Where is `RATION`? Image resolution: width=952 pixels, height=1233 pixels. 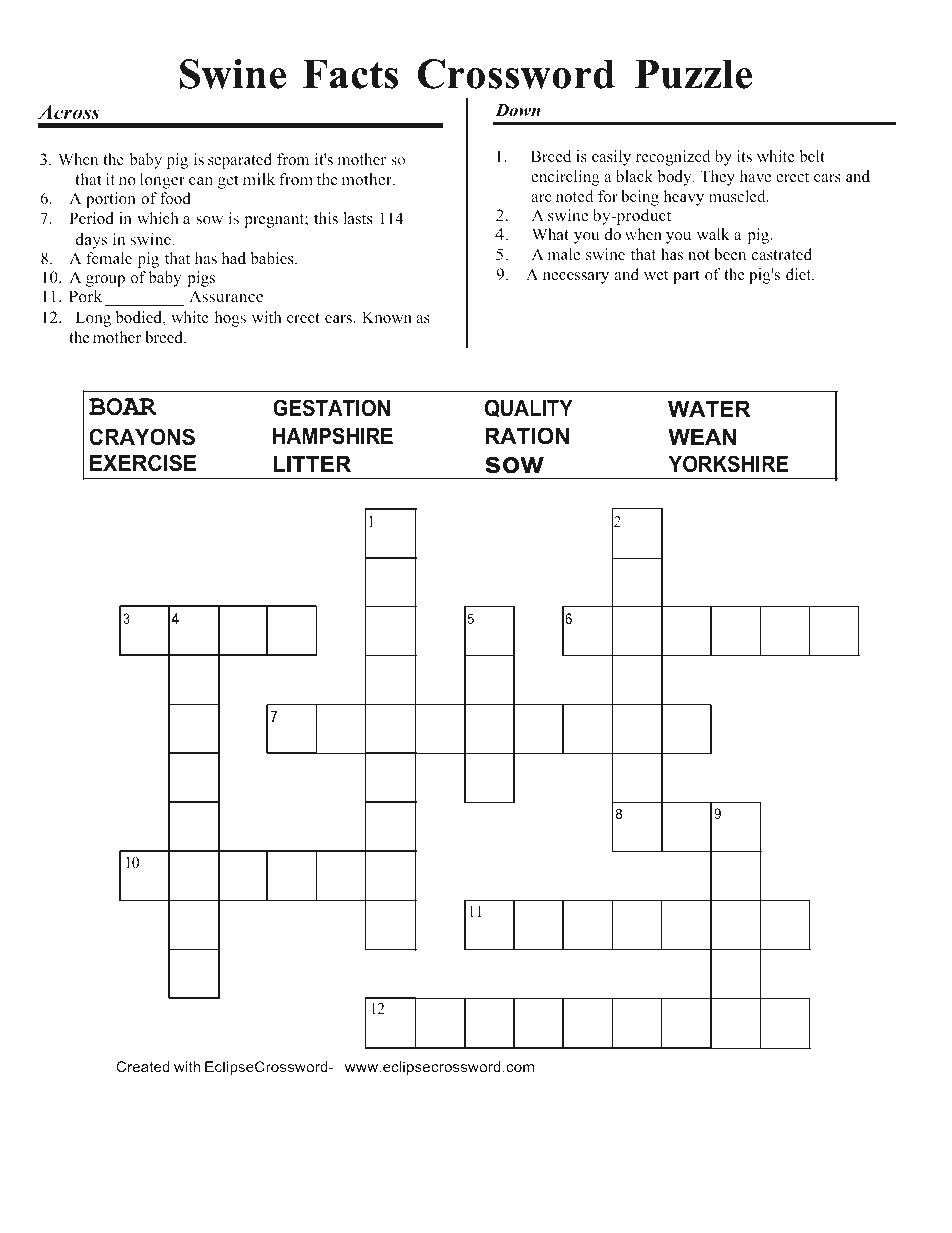
RATION is located at coordinates (527, 436).
